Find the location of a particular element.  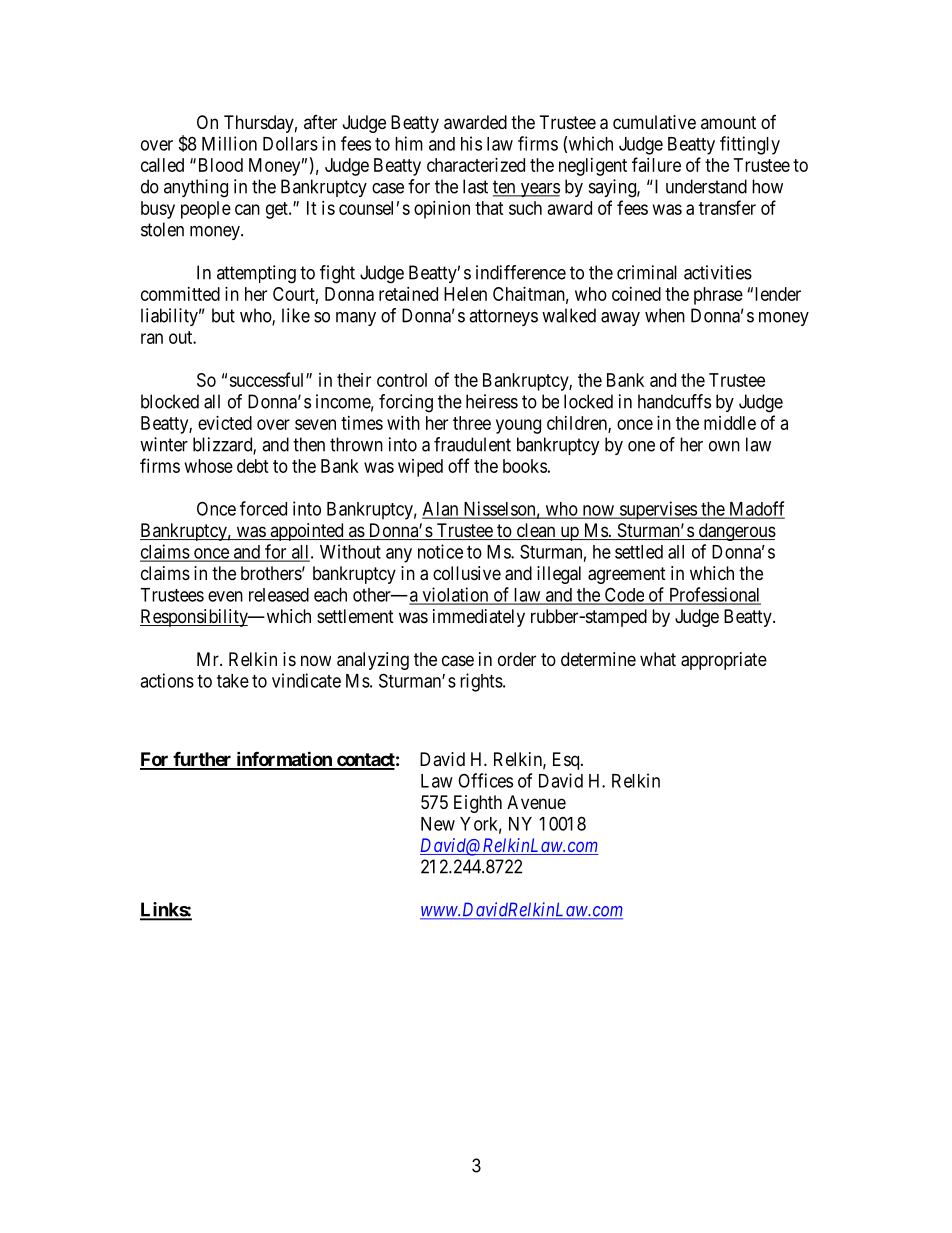

supervises is located at coordinates (657, 510).
